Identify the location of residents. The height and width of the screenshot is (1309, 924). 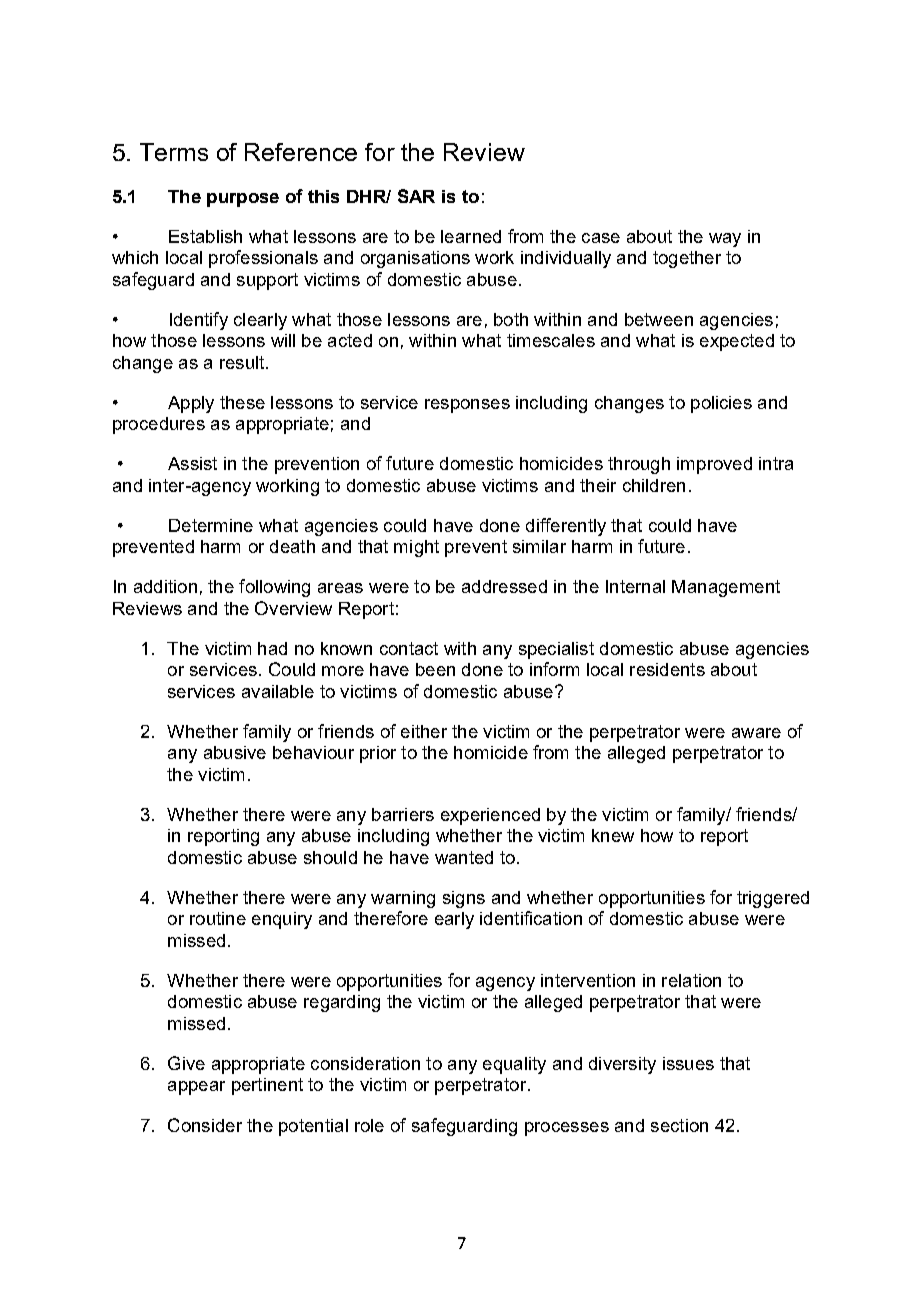
(667, 669).
